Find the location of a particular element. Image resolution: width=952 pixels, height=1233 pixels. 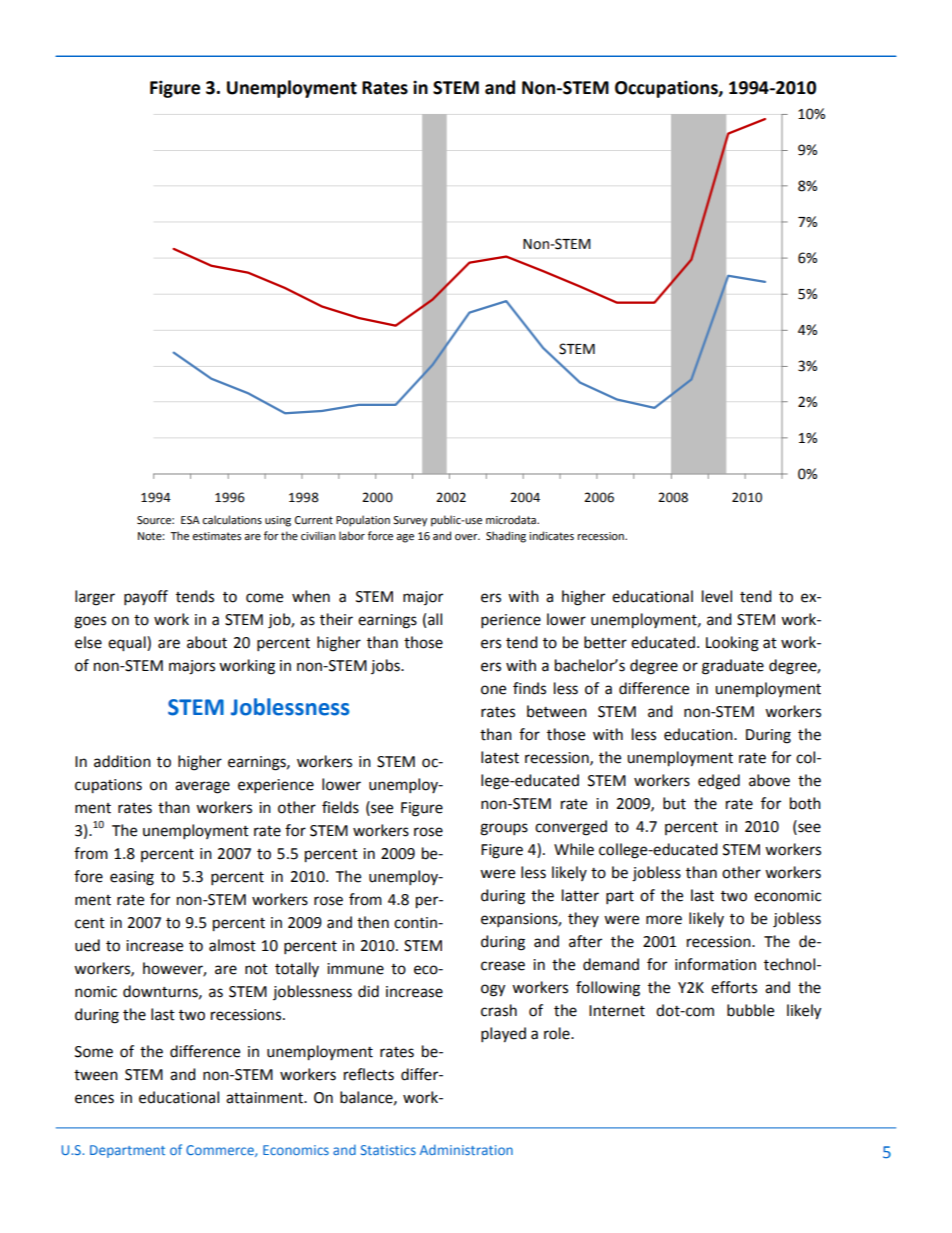

their is located at coordinates (336, 619).
